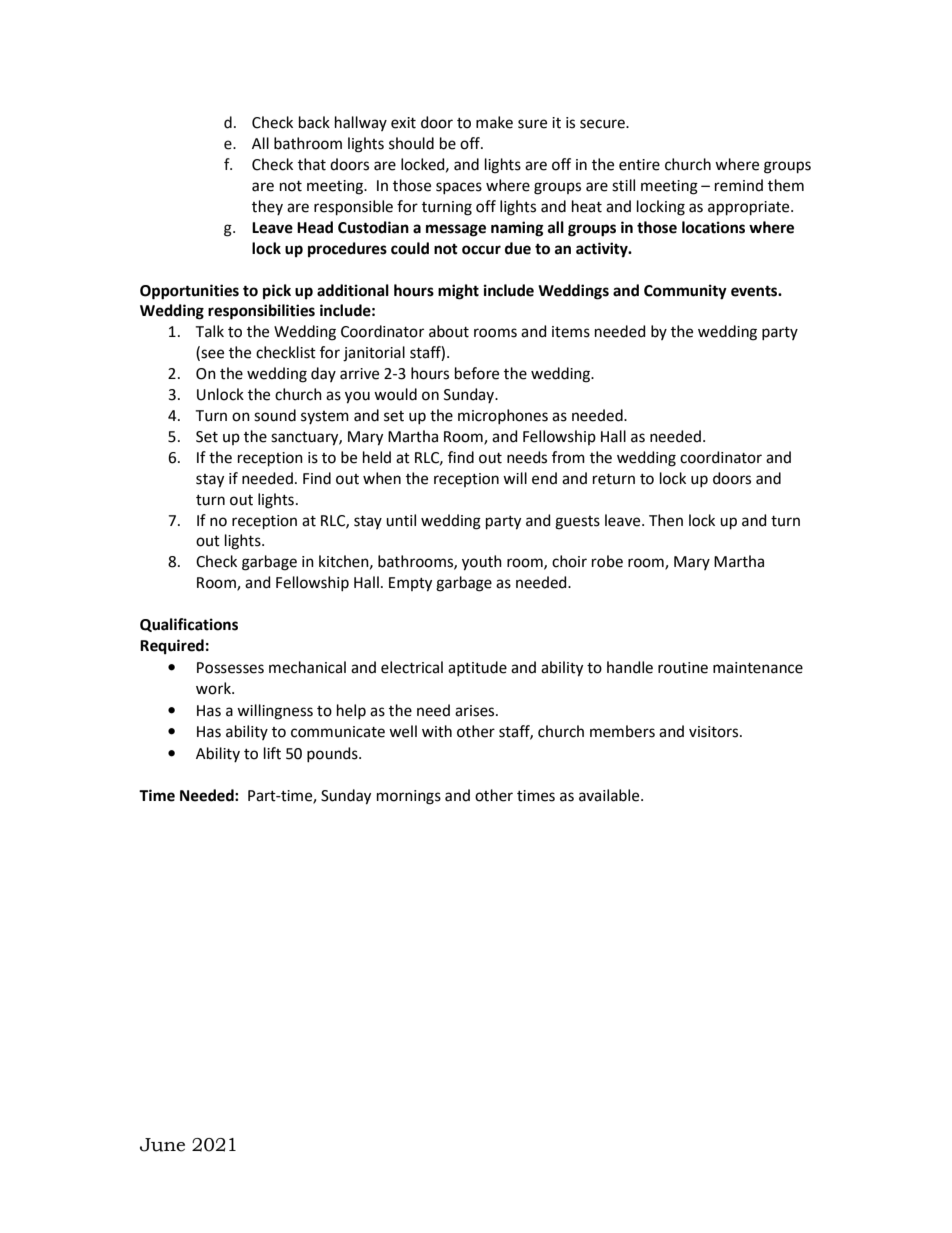 This image has width=952, height=1233. I want to click on Community, so click(685, 292).
